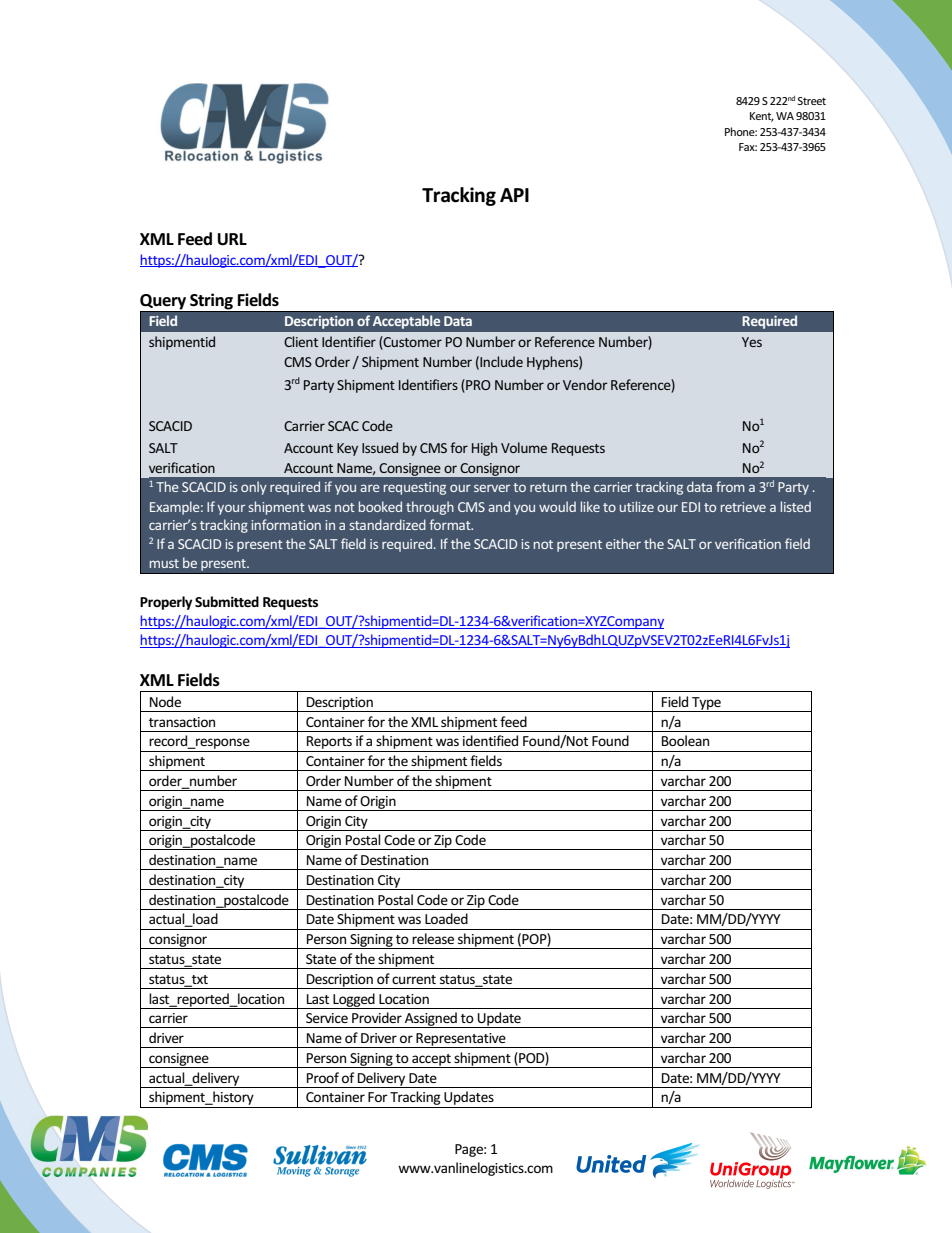 The height and width of the page is (1233, 952). I want to click on URL, so click(232, 239).
